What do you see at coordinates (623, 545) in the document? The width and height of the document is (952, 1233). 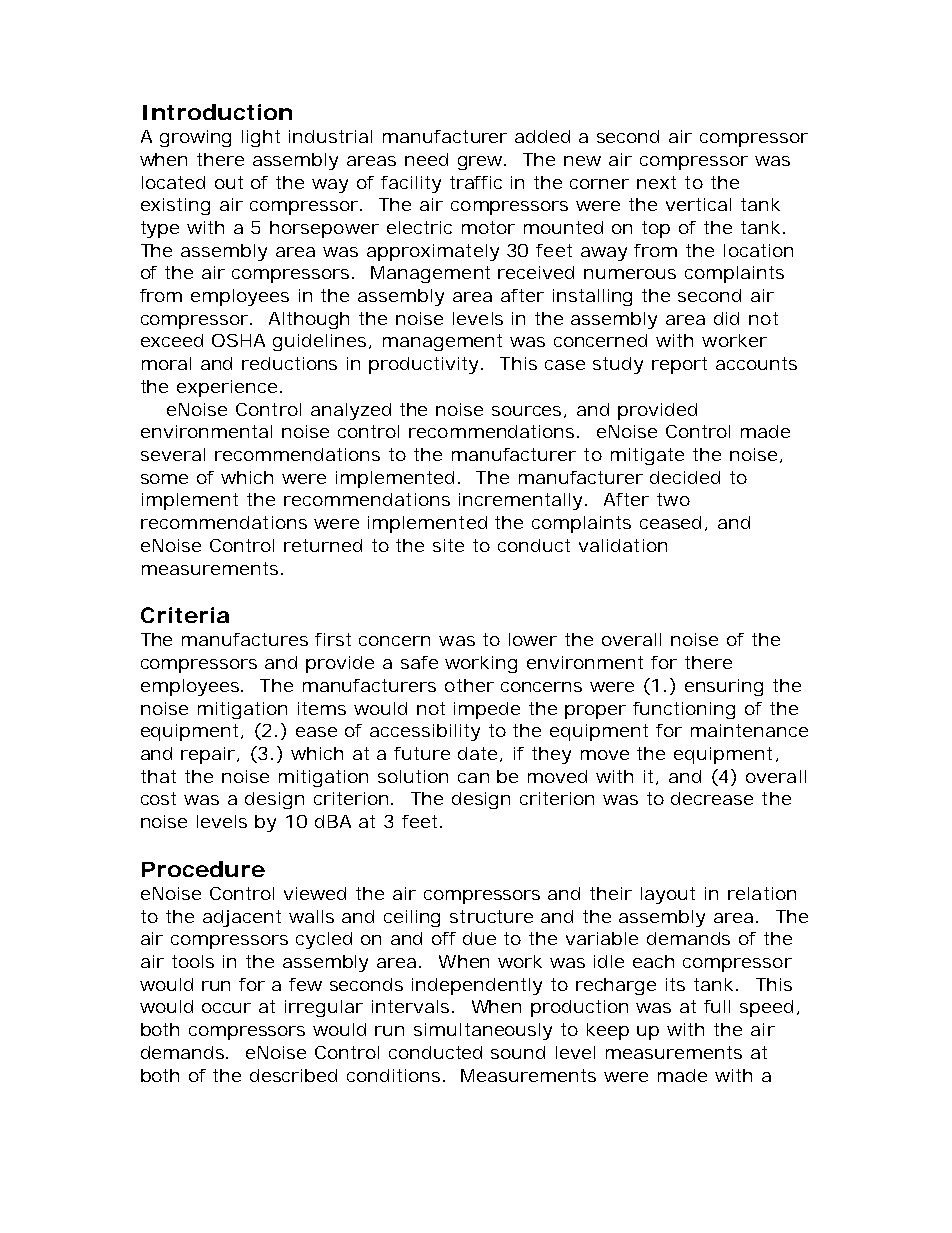 I see `validation` at bounding box center [623, 545].
